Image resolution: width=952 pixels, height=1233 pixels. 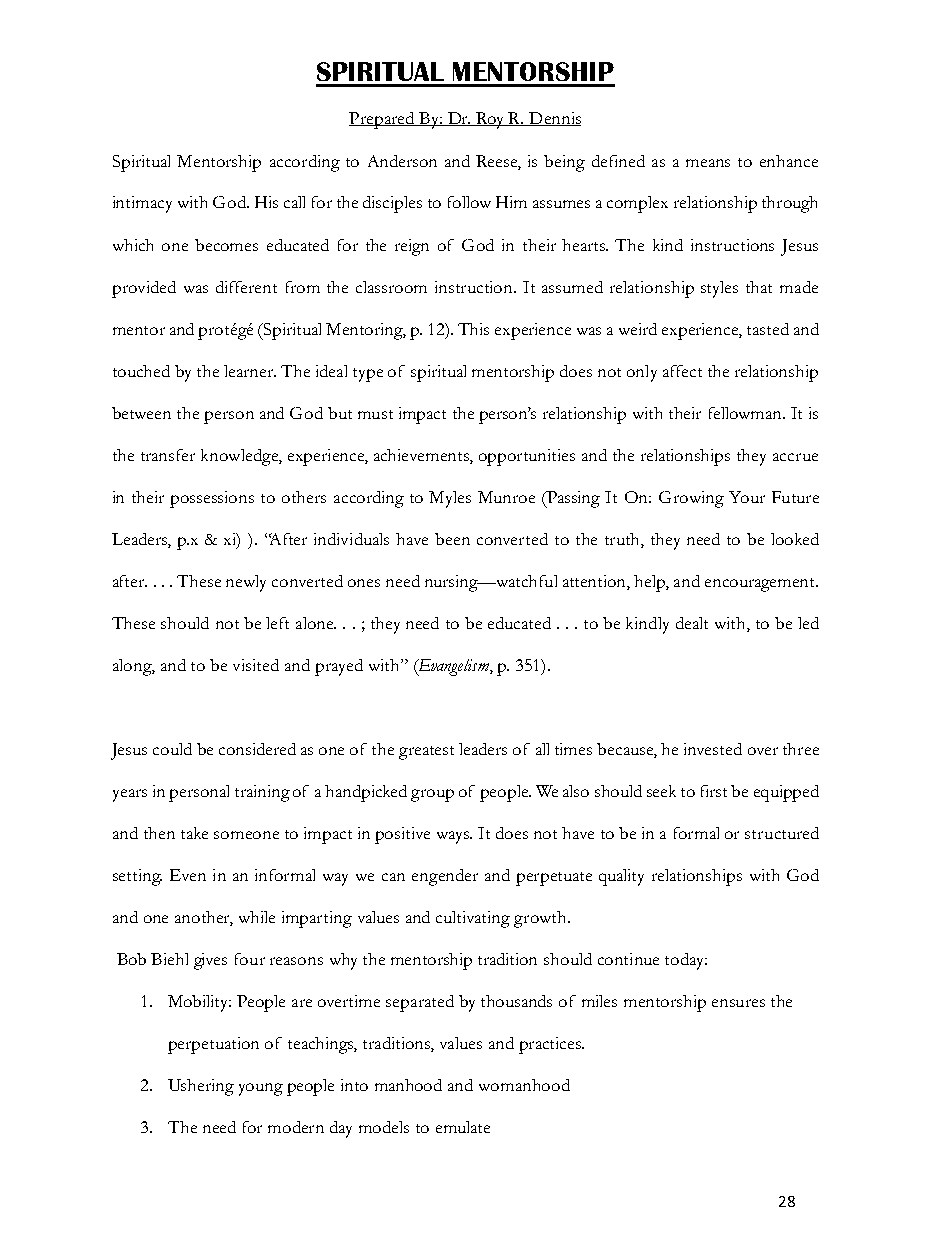 What do you see at coordinates (201, 1087) in the document?
I see `Ushering` at bounding box center [201, 1087].
